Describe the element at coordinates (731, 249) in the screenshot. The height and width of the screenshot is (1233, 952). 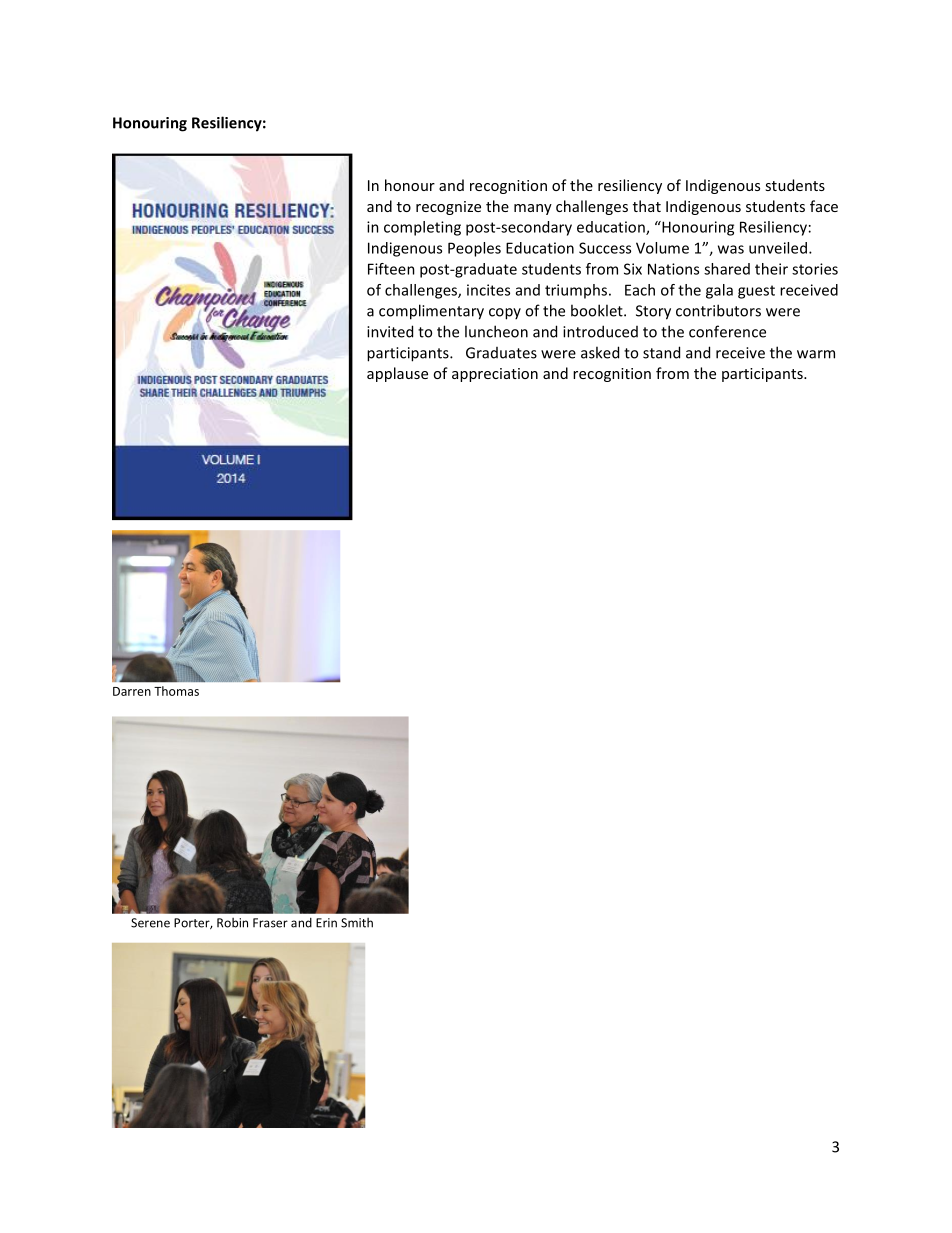
I see `was` at that location.
